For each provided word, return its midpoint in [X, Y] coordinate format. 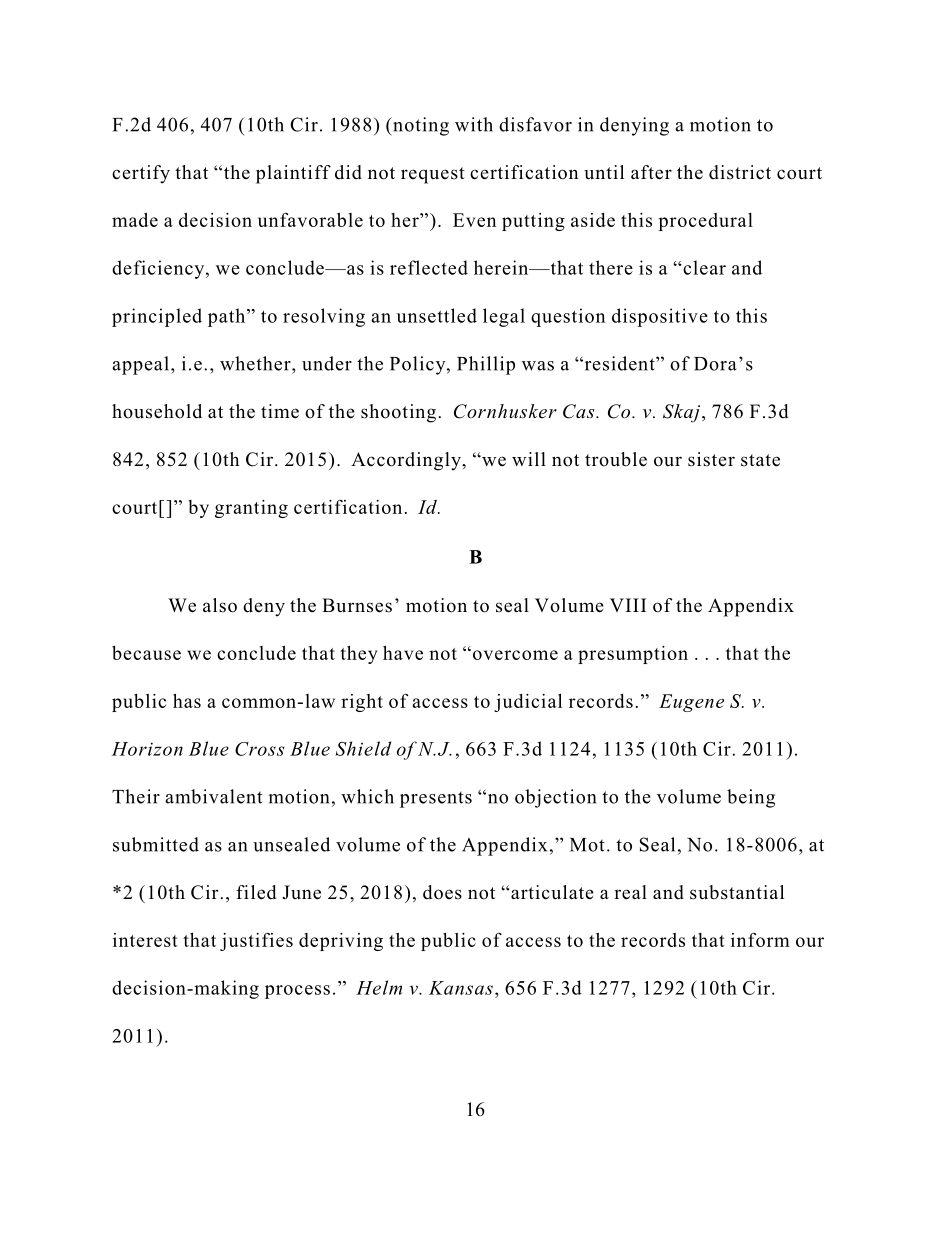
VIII [628, 605]
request [433, 175]
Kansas [461, 988]
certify [141, 174]
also [220, 605]
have [403, 653]
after [651, 172]
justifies [256, 941]
